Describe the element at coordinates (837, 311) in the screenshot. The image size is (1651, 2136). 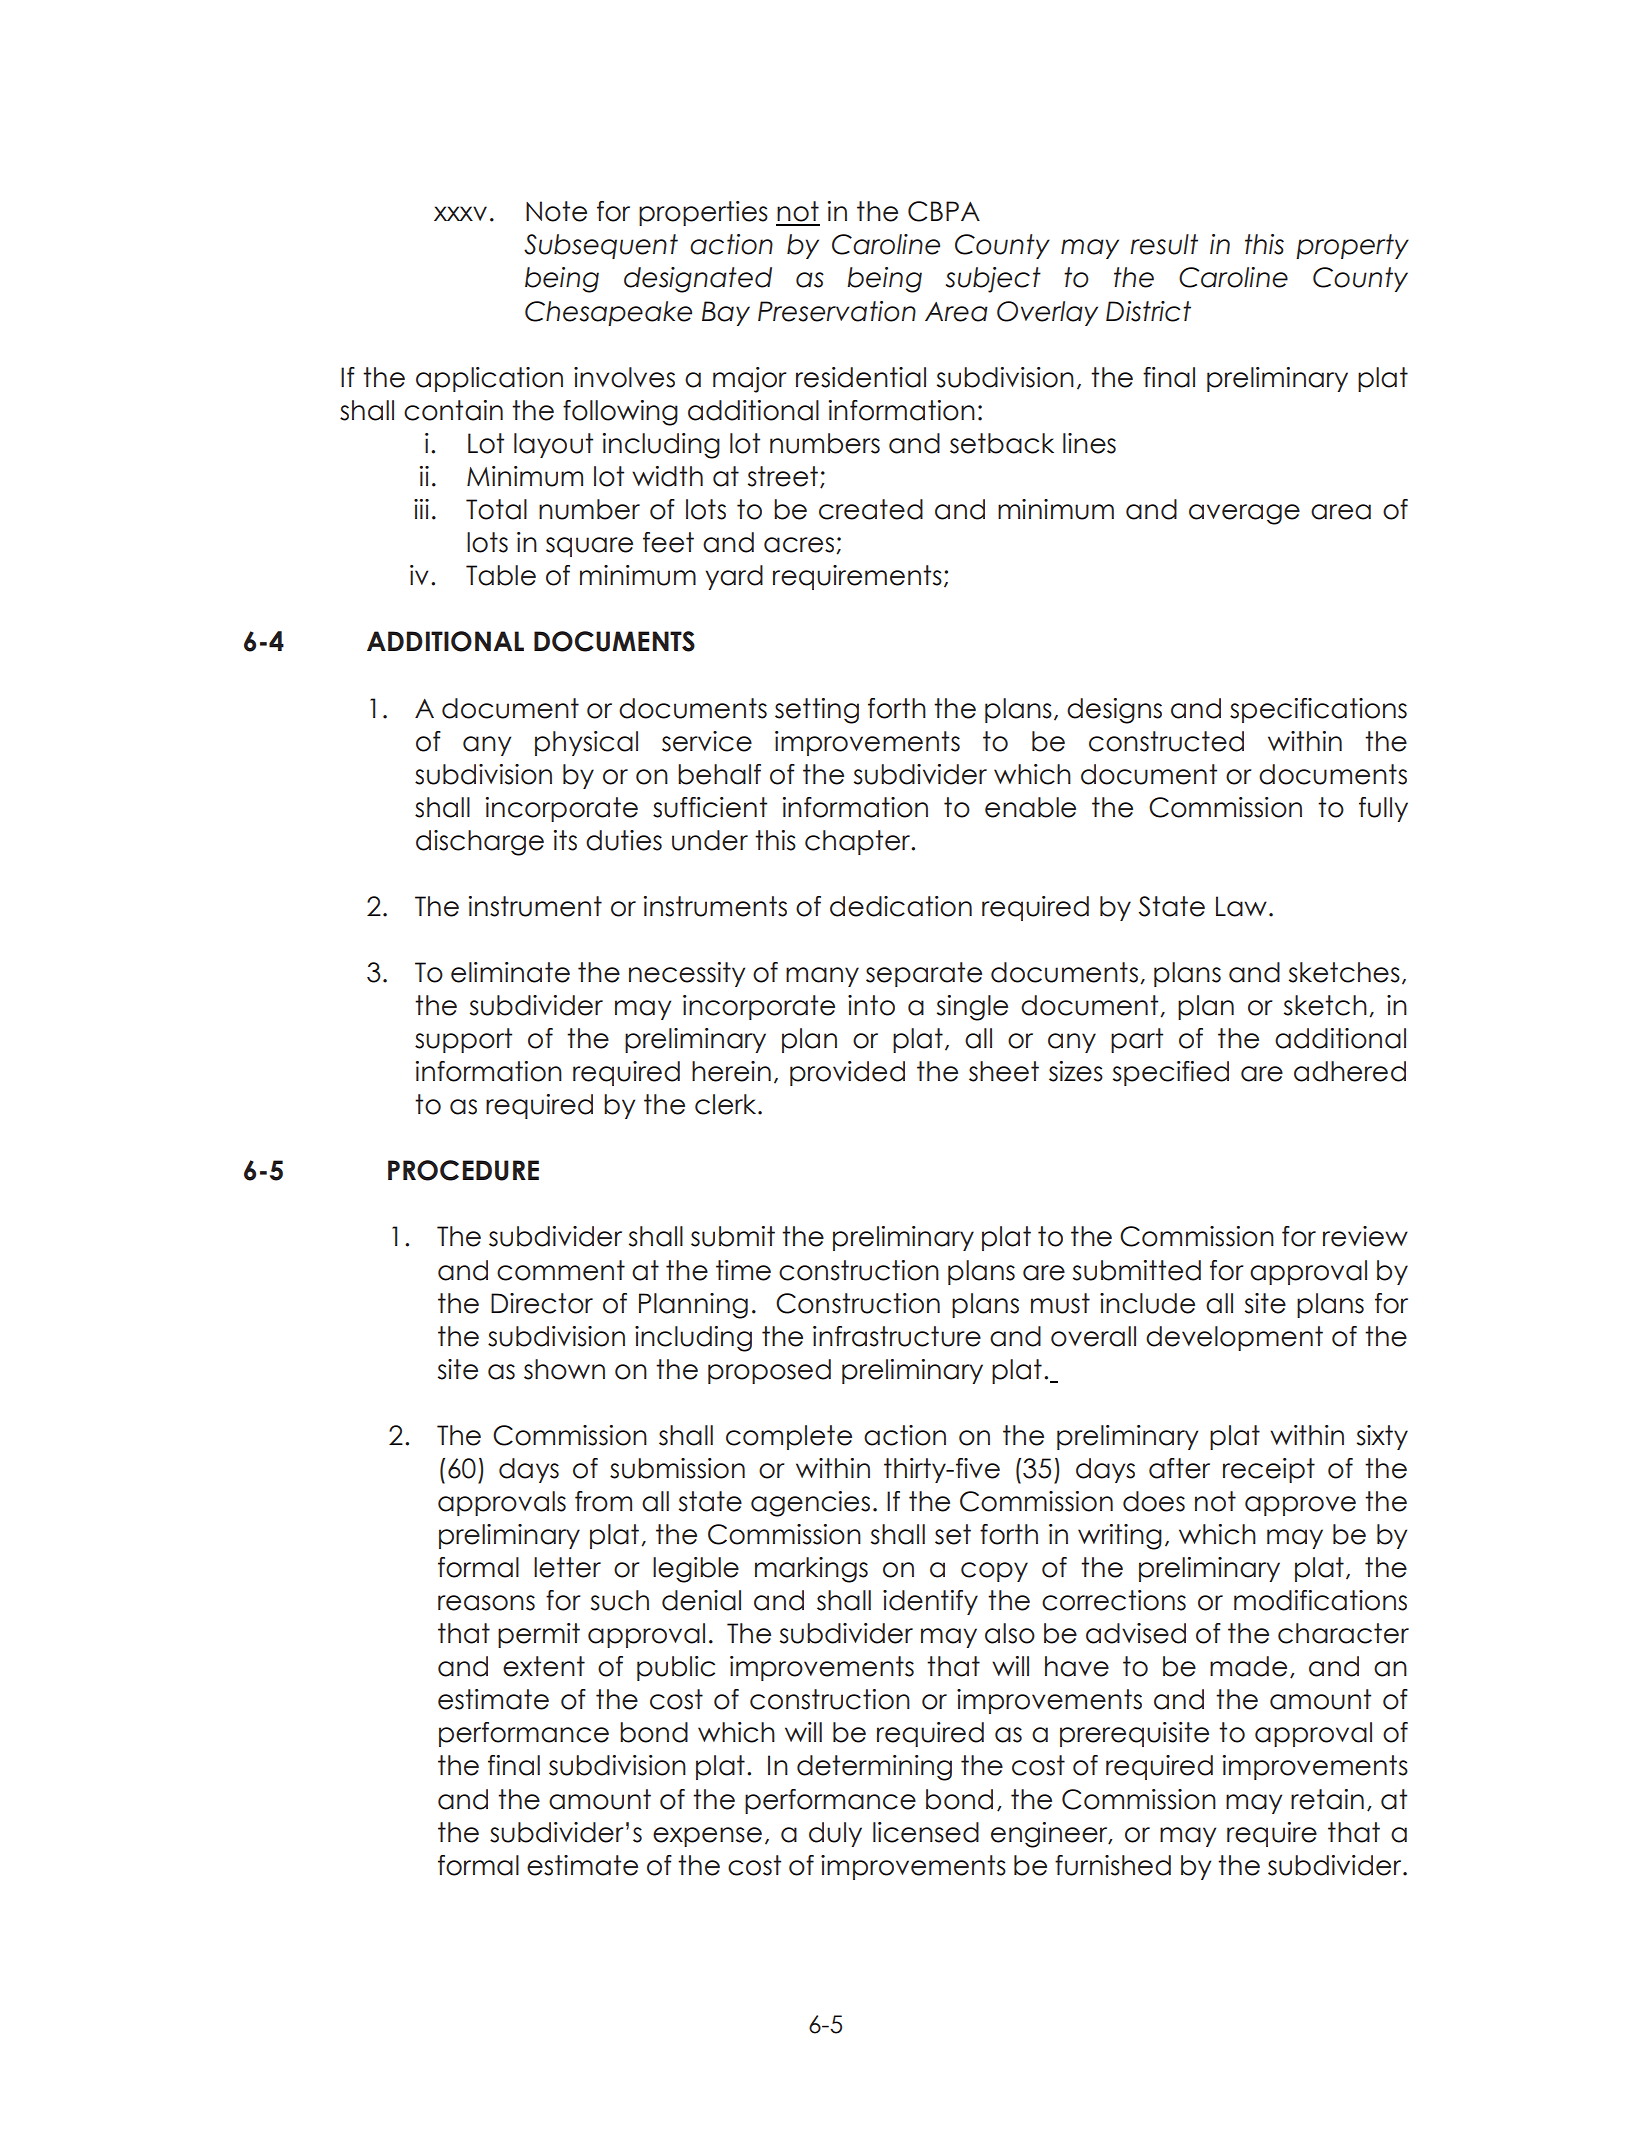
I see `Preservation` at that location.
